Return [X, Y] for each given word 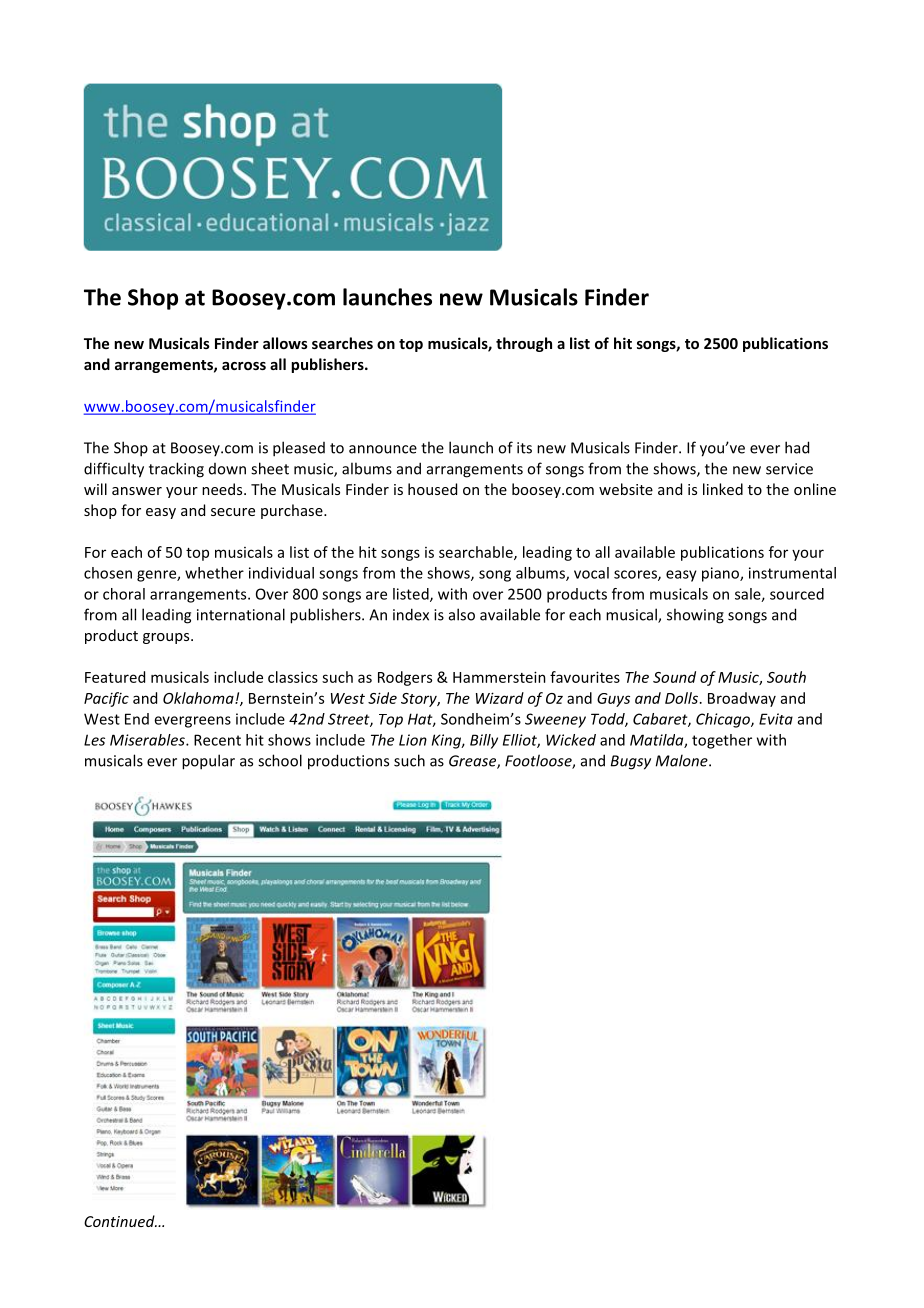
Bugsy [631, 762]
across [244, 366]
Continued [120, 1221]
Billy [484, 741]
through [524, 344]
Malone [683, 760]
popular [208, 762]
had [797, 447]
